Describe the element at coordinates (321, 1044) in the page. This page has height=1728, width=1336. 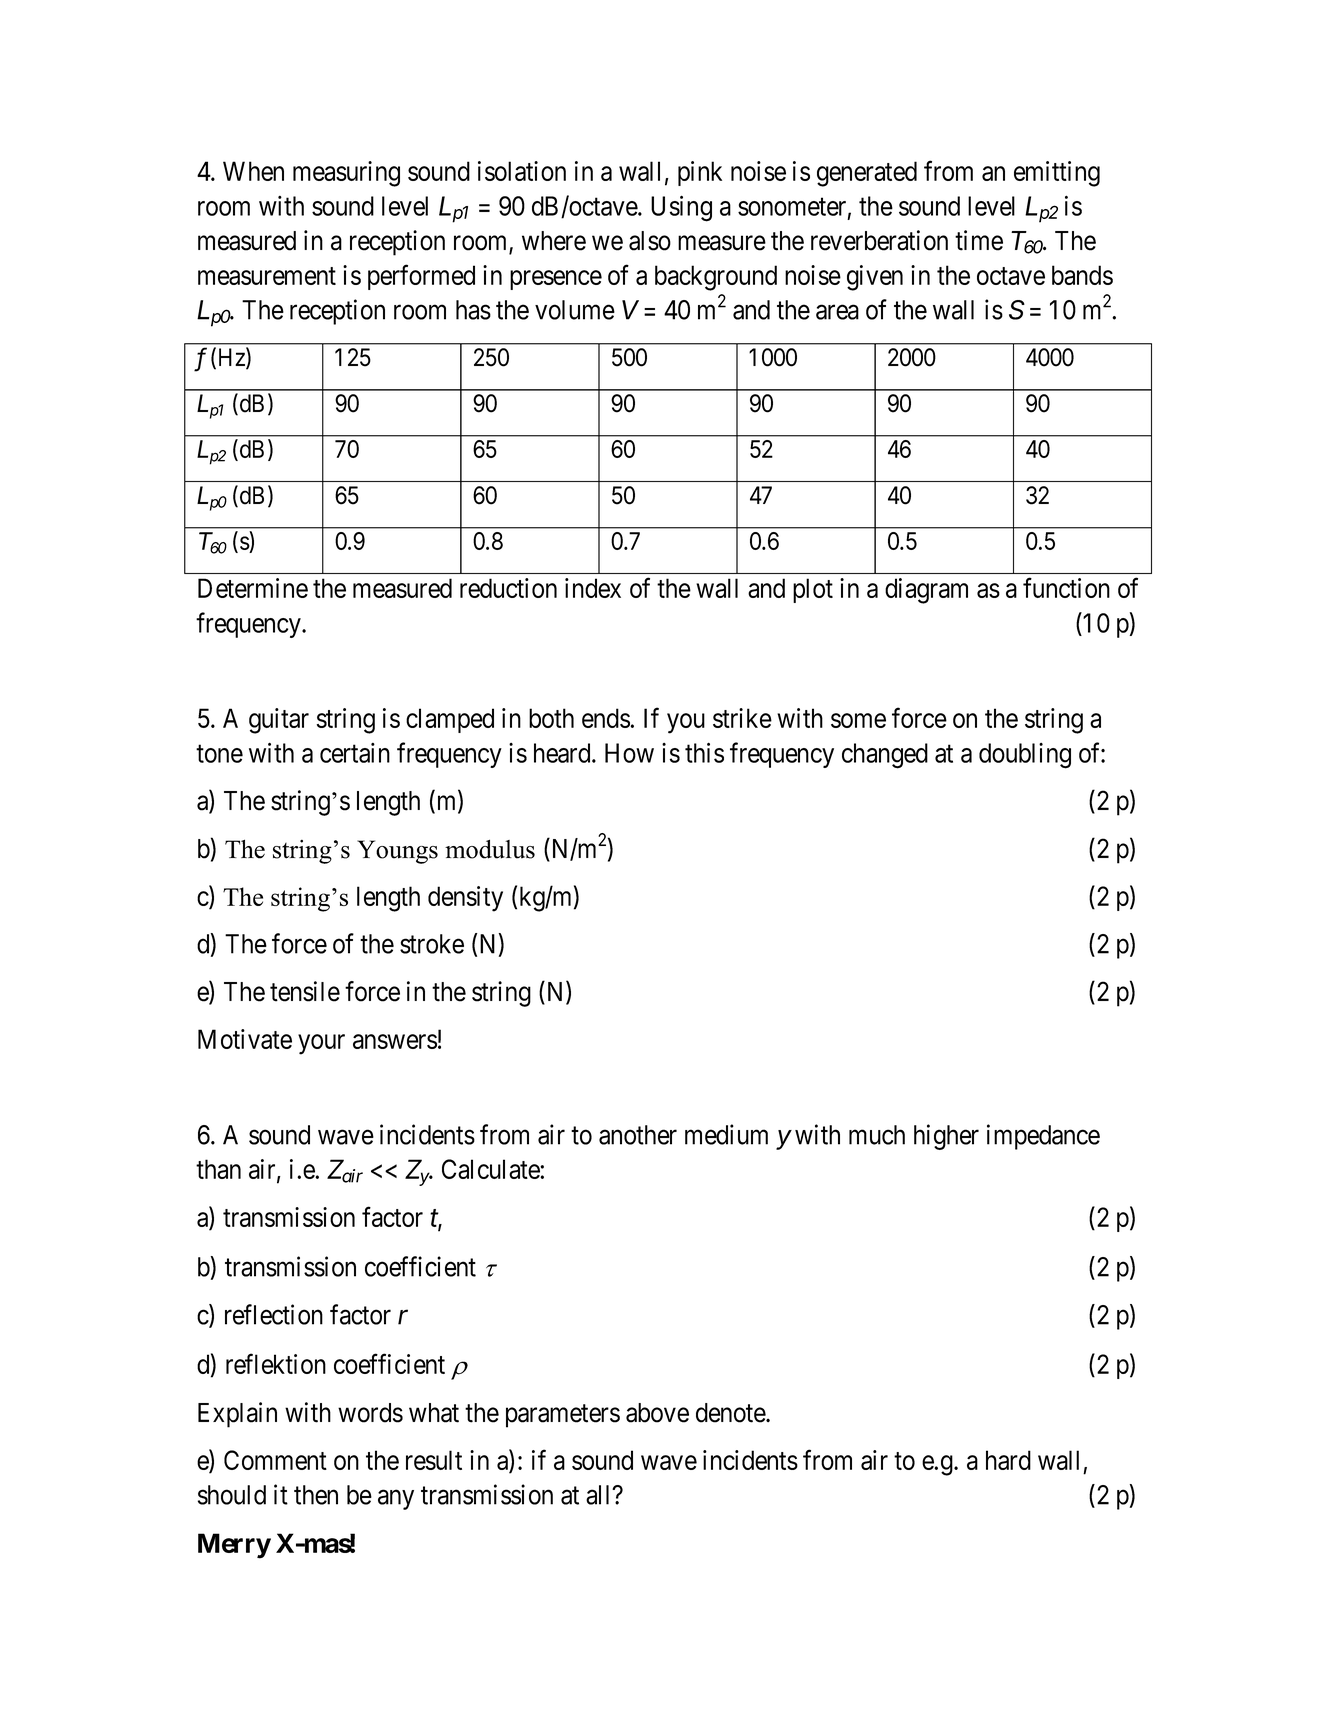
I see `your` at that location.
